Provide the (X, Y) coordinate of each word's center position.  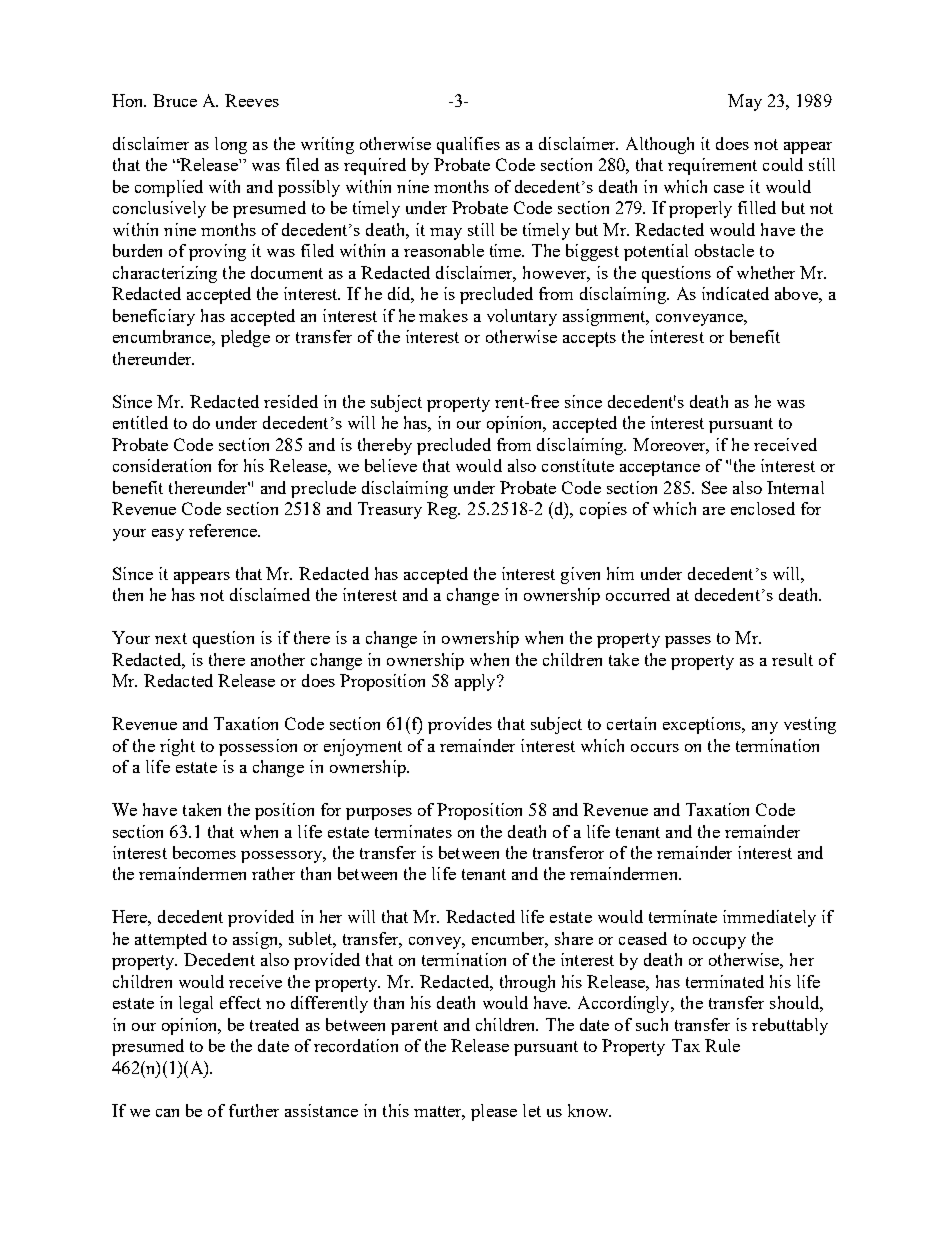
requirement (712, 166)
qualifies (468, 145)
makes (443, 315)
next (171, 638)
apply (476, 682)
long (231, 145)
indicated (735, 293)
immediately (769, 918)
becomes (204, 852)
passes (688, 642)
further (254, 1110)
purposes (379, 814)
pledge (245, 338)
